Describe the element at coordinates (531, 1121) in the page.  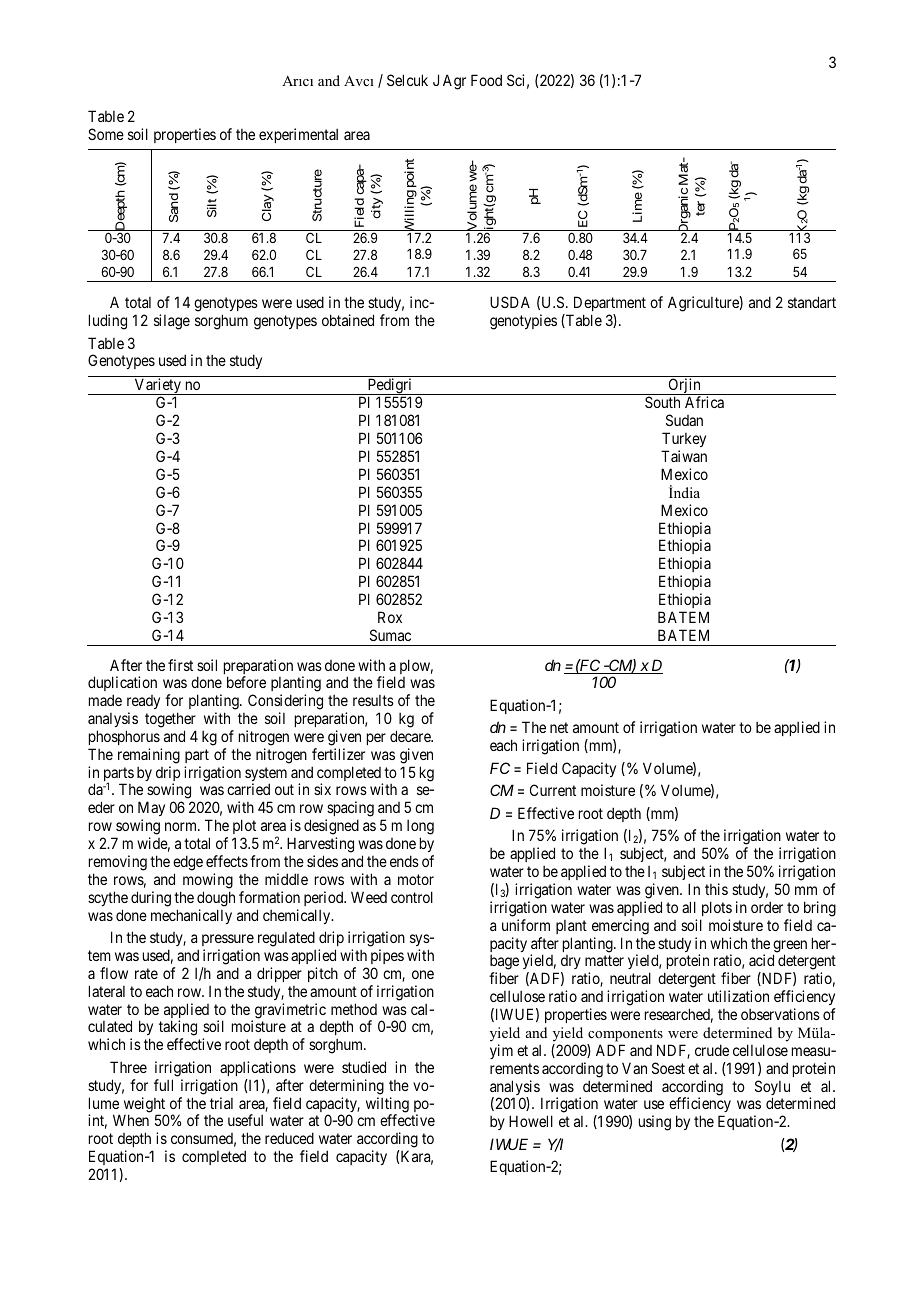
I see `Howell` at that location.
